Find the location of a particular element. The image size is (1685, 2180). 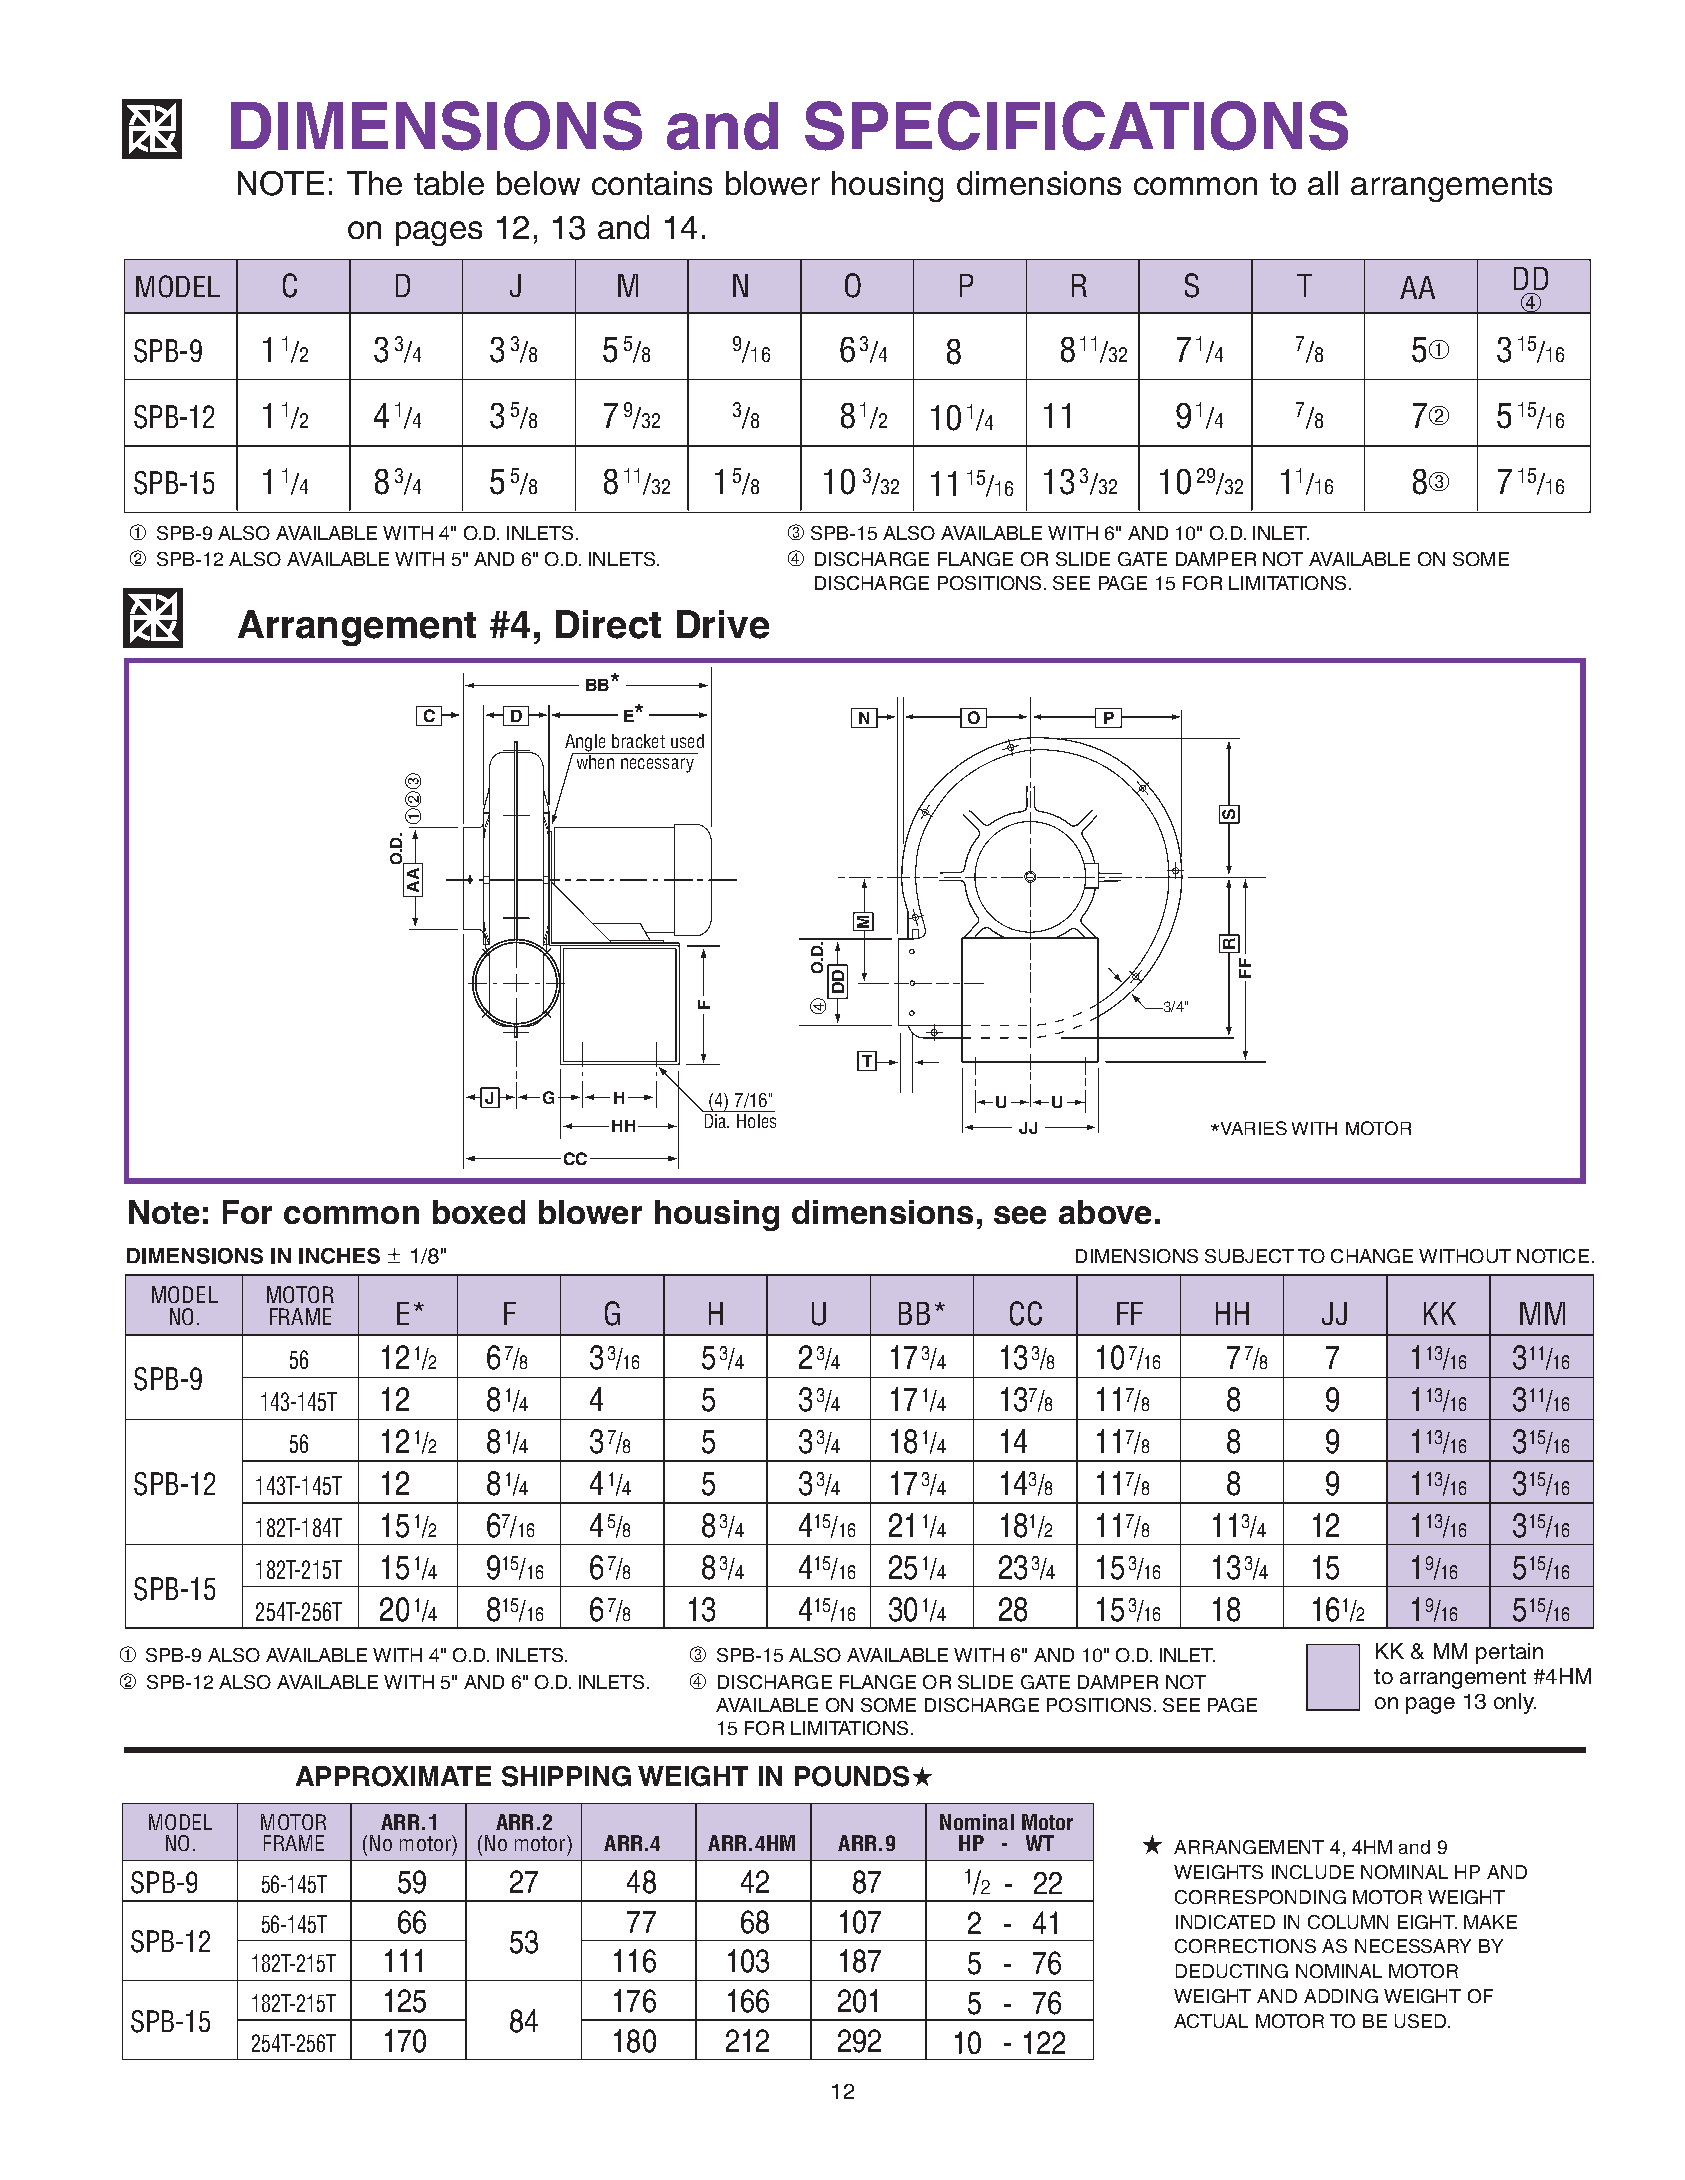

Holes is located at coordinates (756, 1121).
